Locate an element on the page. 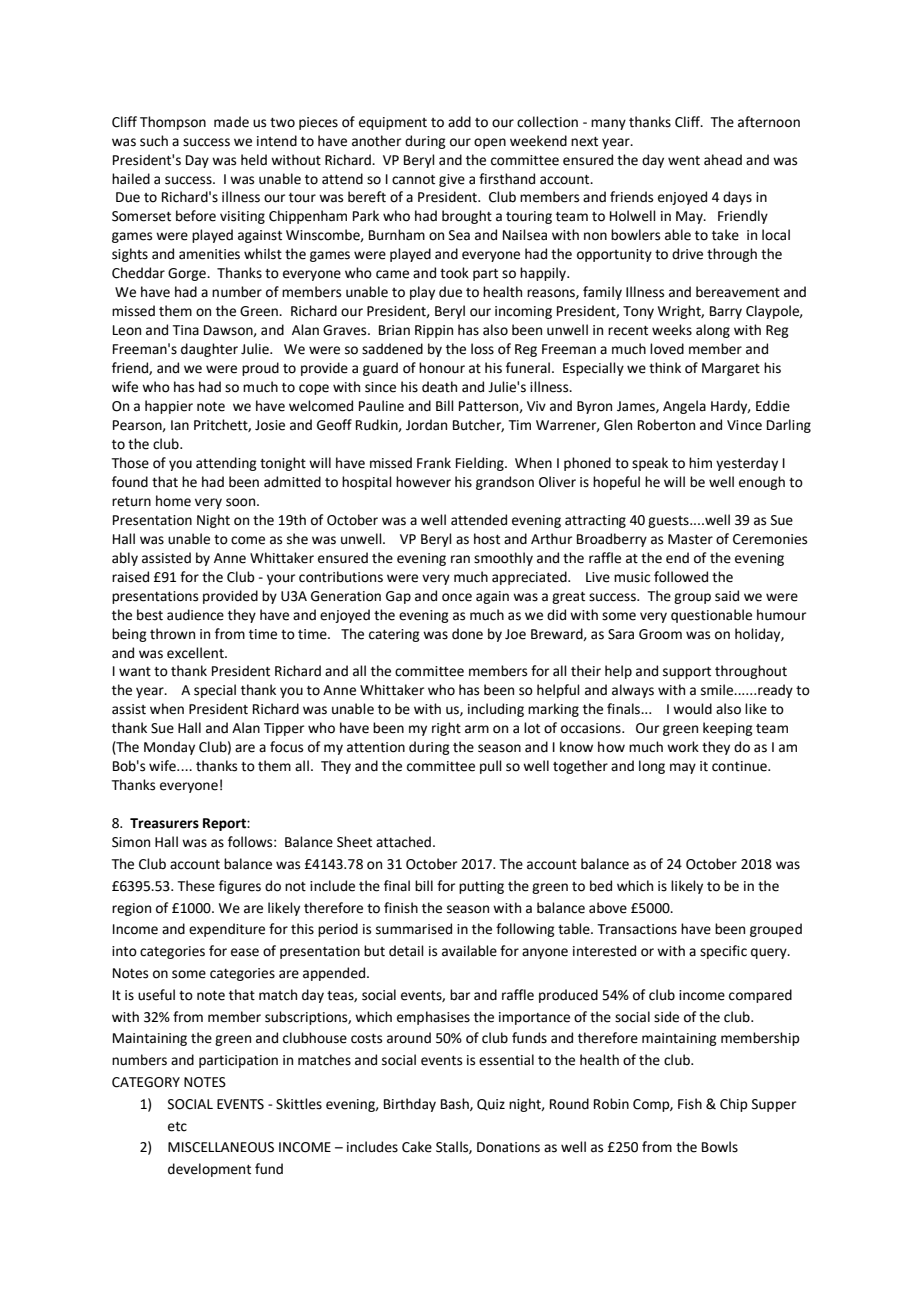 Image resolution: width=924 pixels, height=1307 pixels. give is located at coordinates (452, 180).
